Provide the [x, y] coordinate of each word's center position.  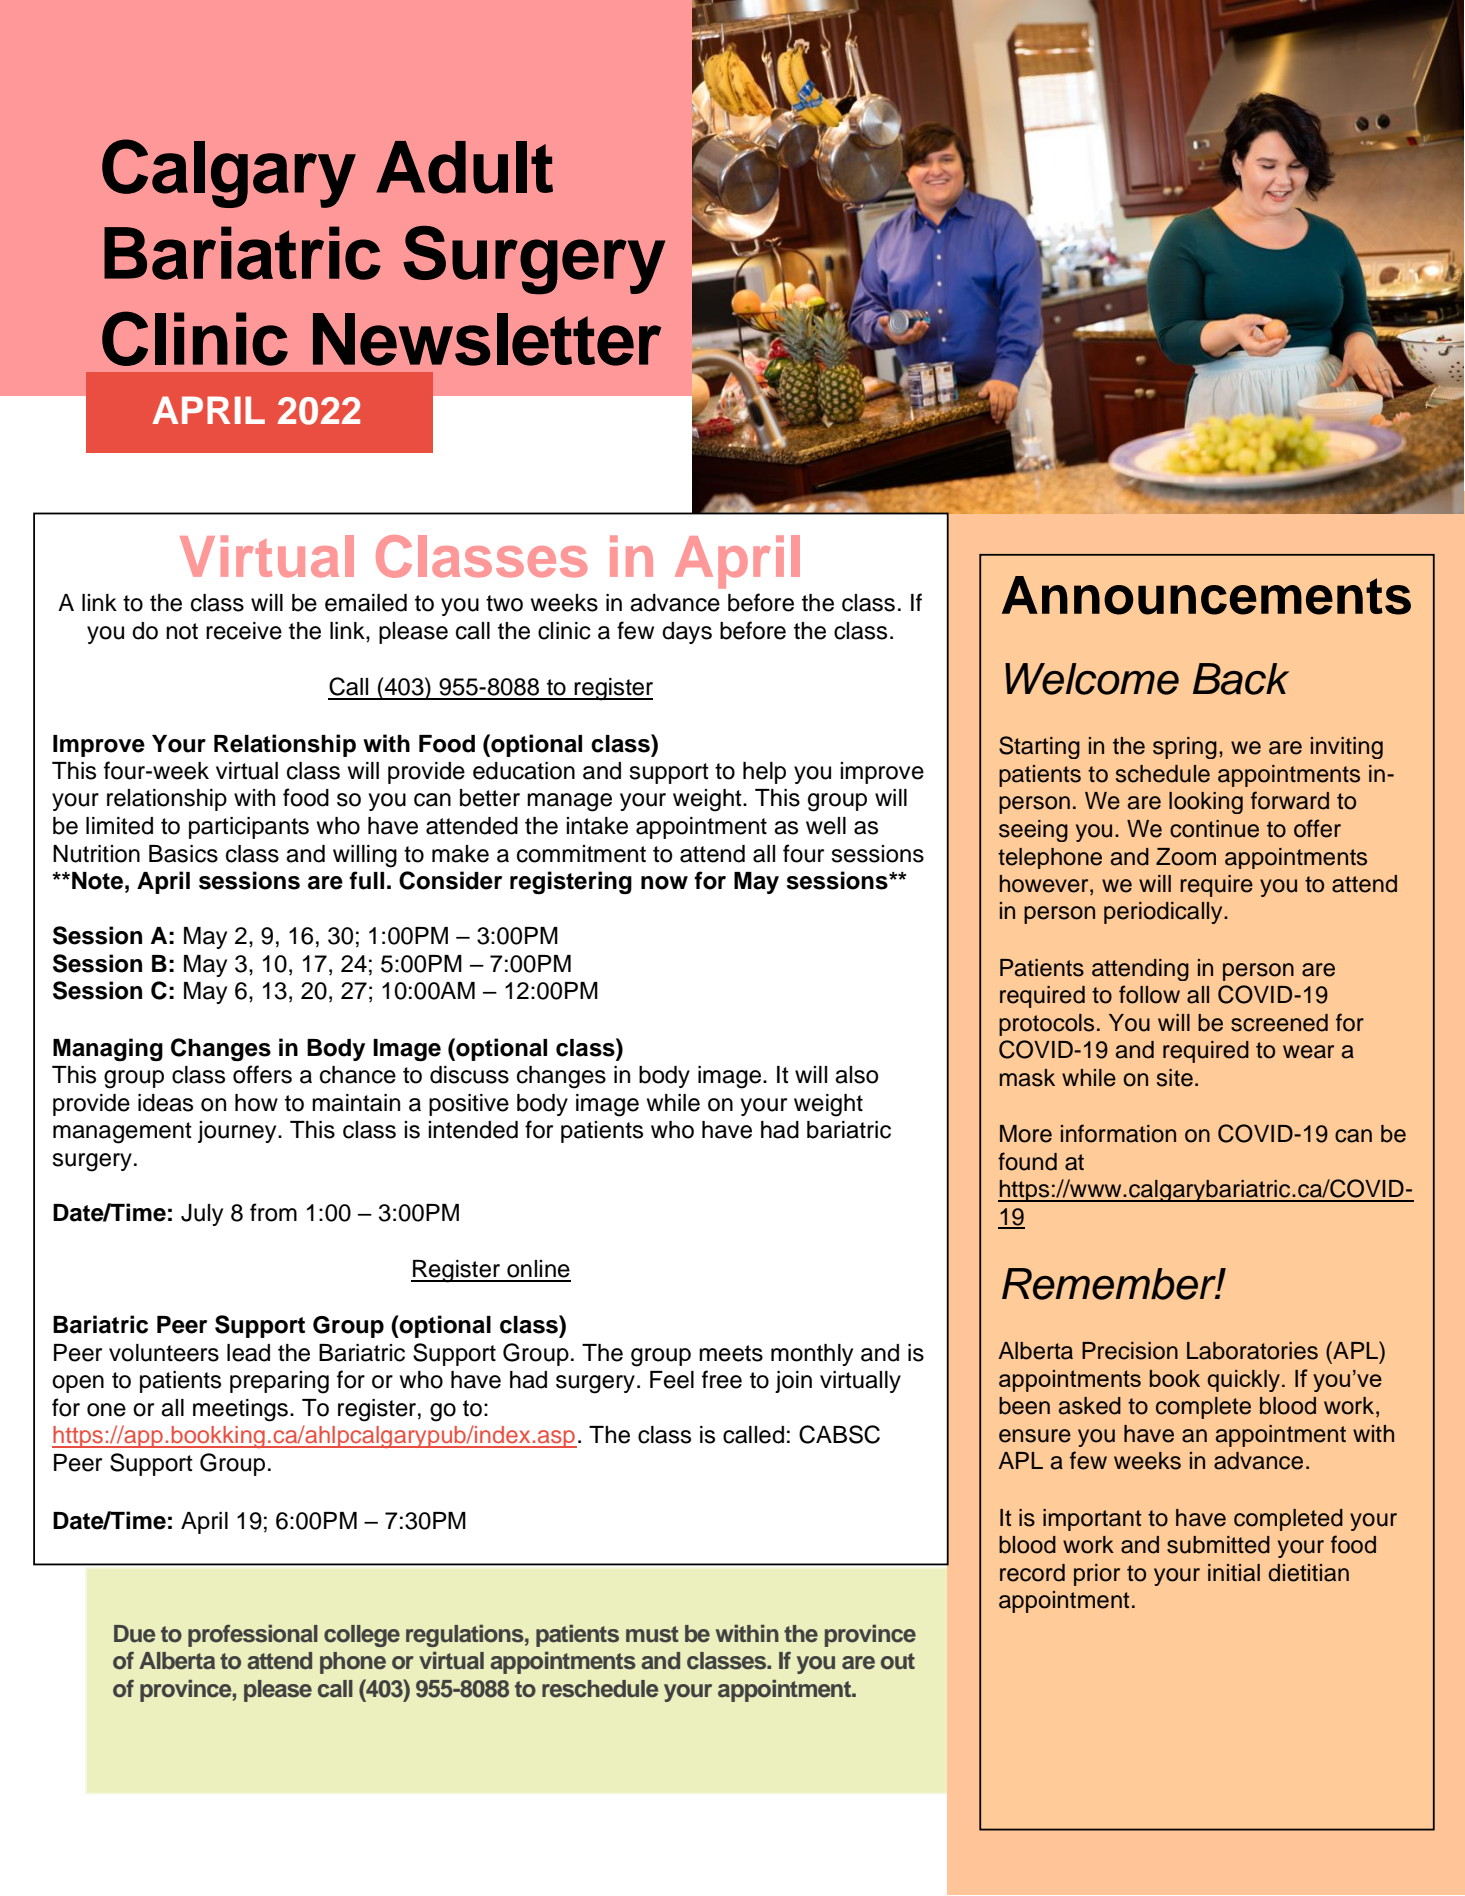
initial [1234, 1573]
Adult [464, 167]
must [652, 1634]
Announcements [1206, 595]
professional [253, 1635]
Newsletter [487, 339]
